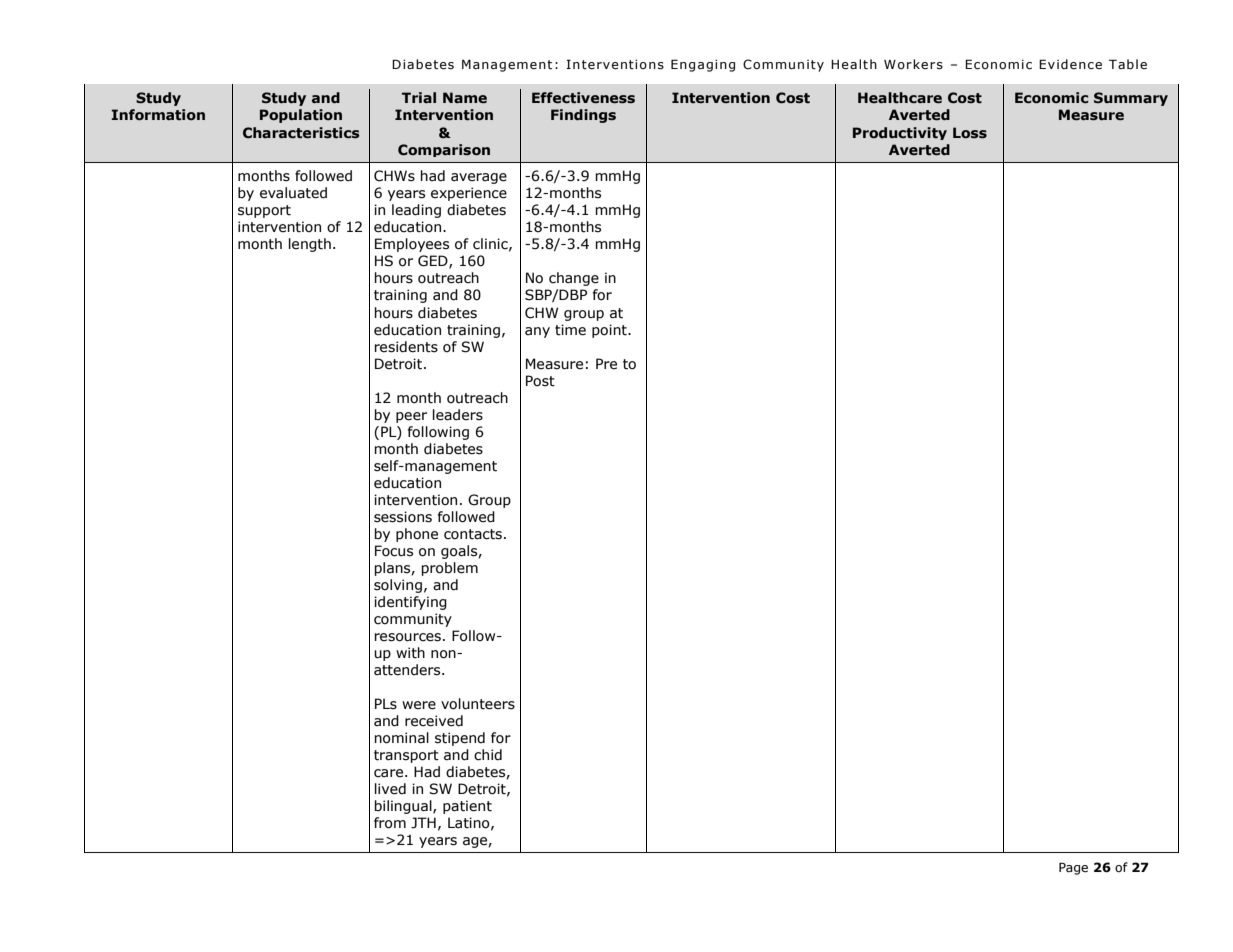  What do you see at coordinates (574, 279) in the screenshot?
I see `change` at bounding box center [574, 279].
